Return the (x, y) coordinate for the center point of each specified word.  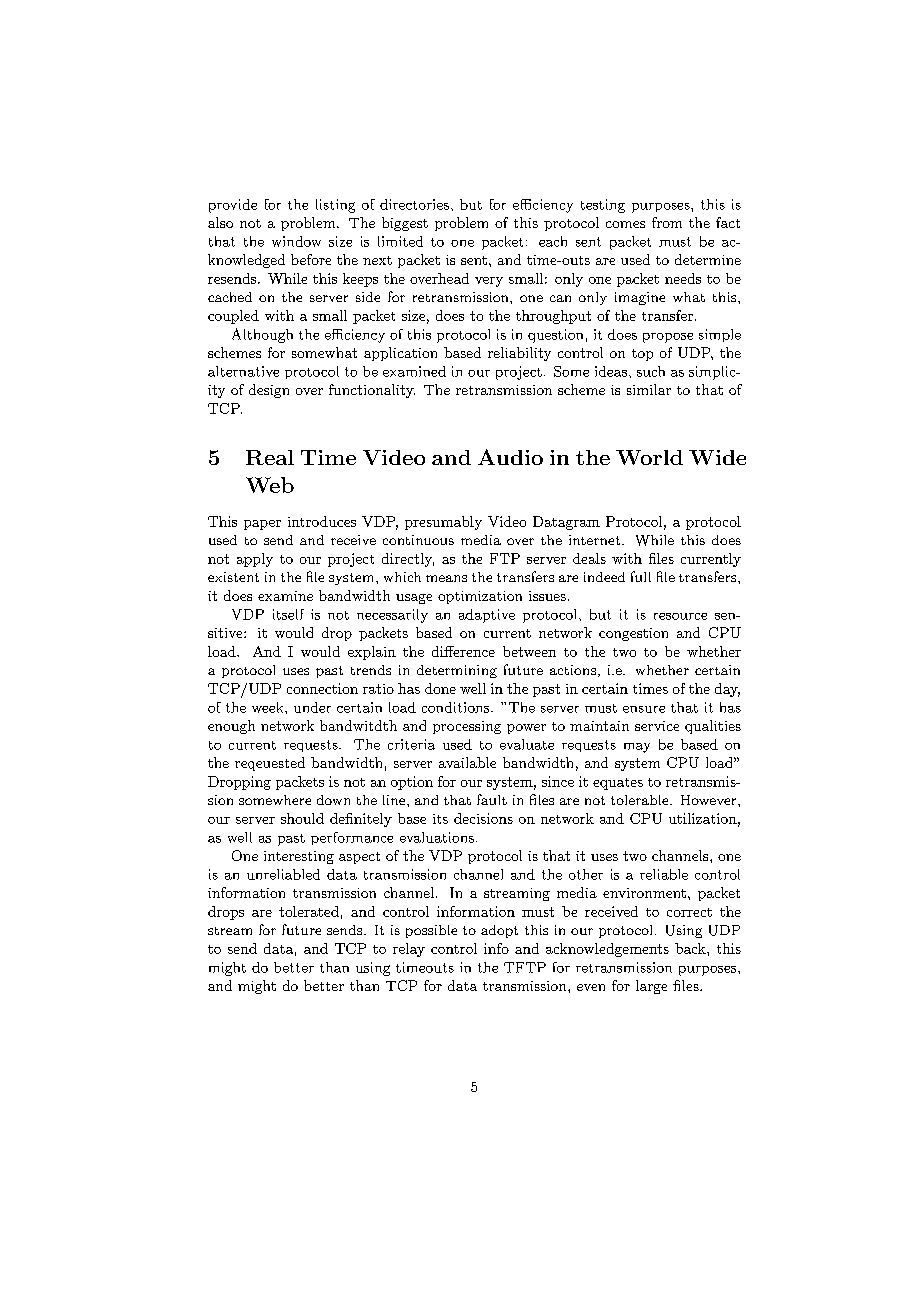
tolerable (641, 800)
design (269, 391)
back (691, 948)
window (296, 241)
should (302, 818)
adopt (499, 931)
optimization (480, 597)
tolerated (309, 911)
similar (649, 389)
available (467, 762)
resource (680, 616)
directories (414, 204)
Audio (510, 457)
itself (288, 614)
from (667, 222)
